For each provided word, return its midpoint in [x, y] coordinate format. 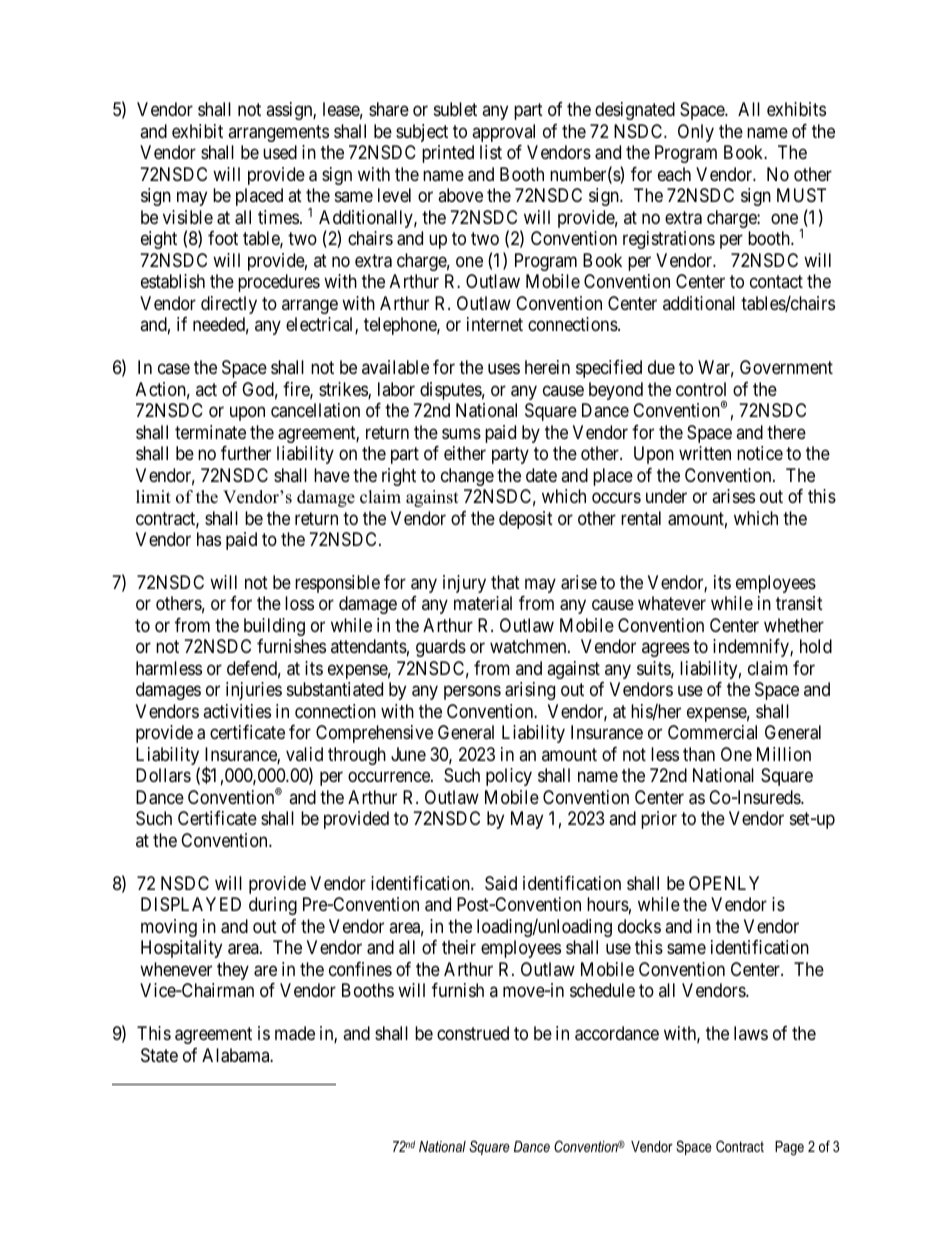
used [280, 152]
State [159, 1055]
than [699, 754]
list [491, 152]
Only [696, 133]
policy [509, 777]
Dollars [163, 775]
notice [760, 453]
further [246, 453]
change [467, 477]
